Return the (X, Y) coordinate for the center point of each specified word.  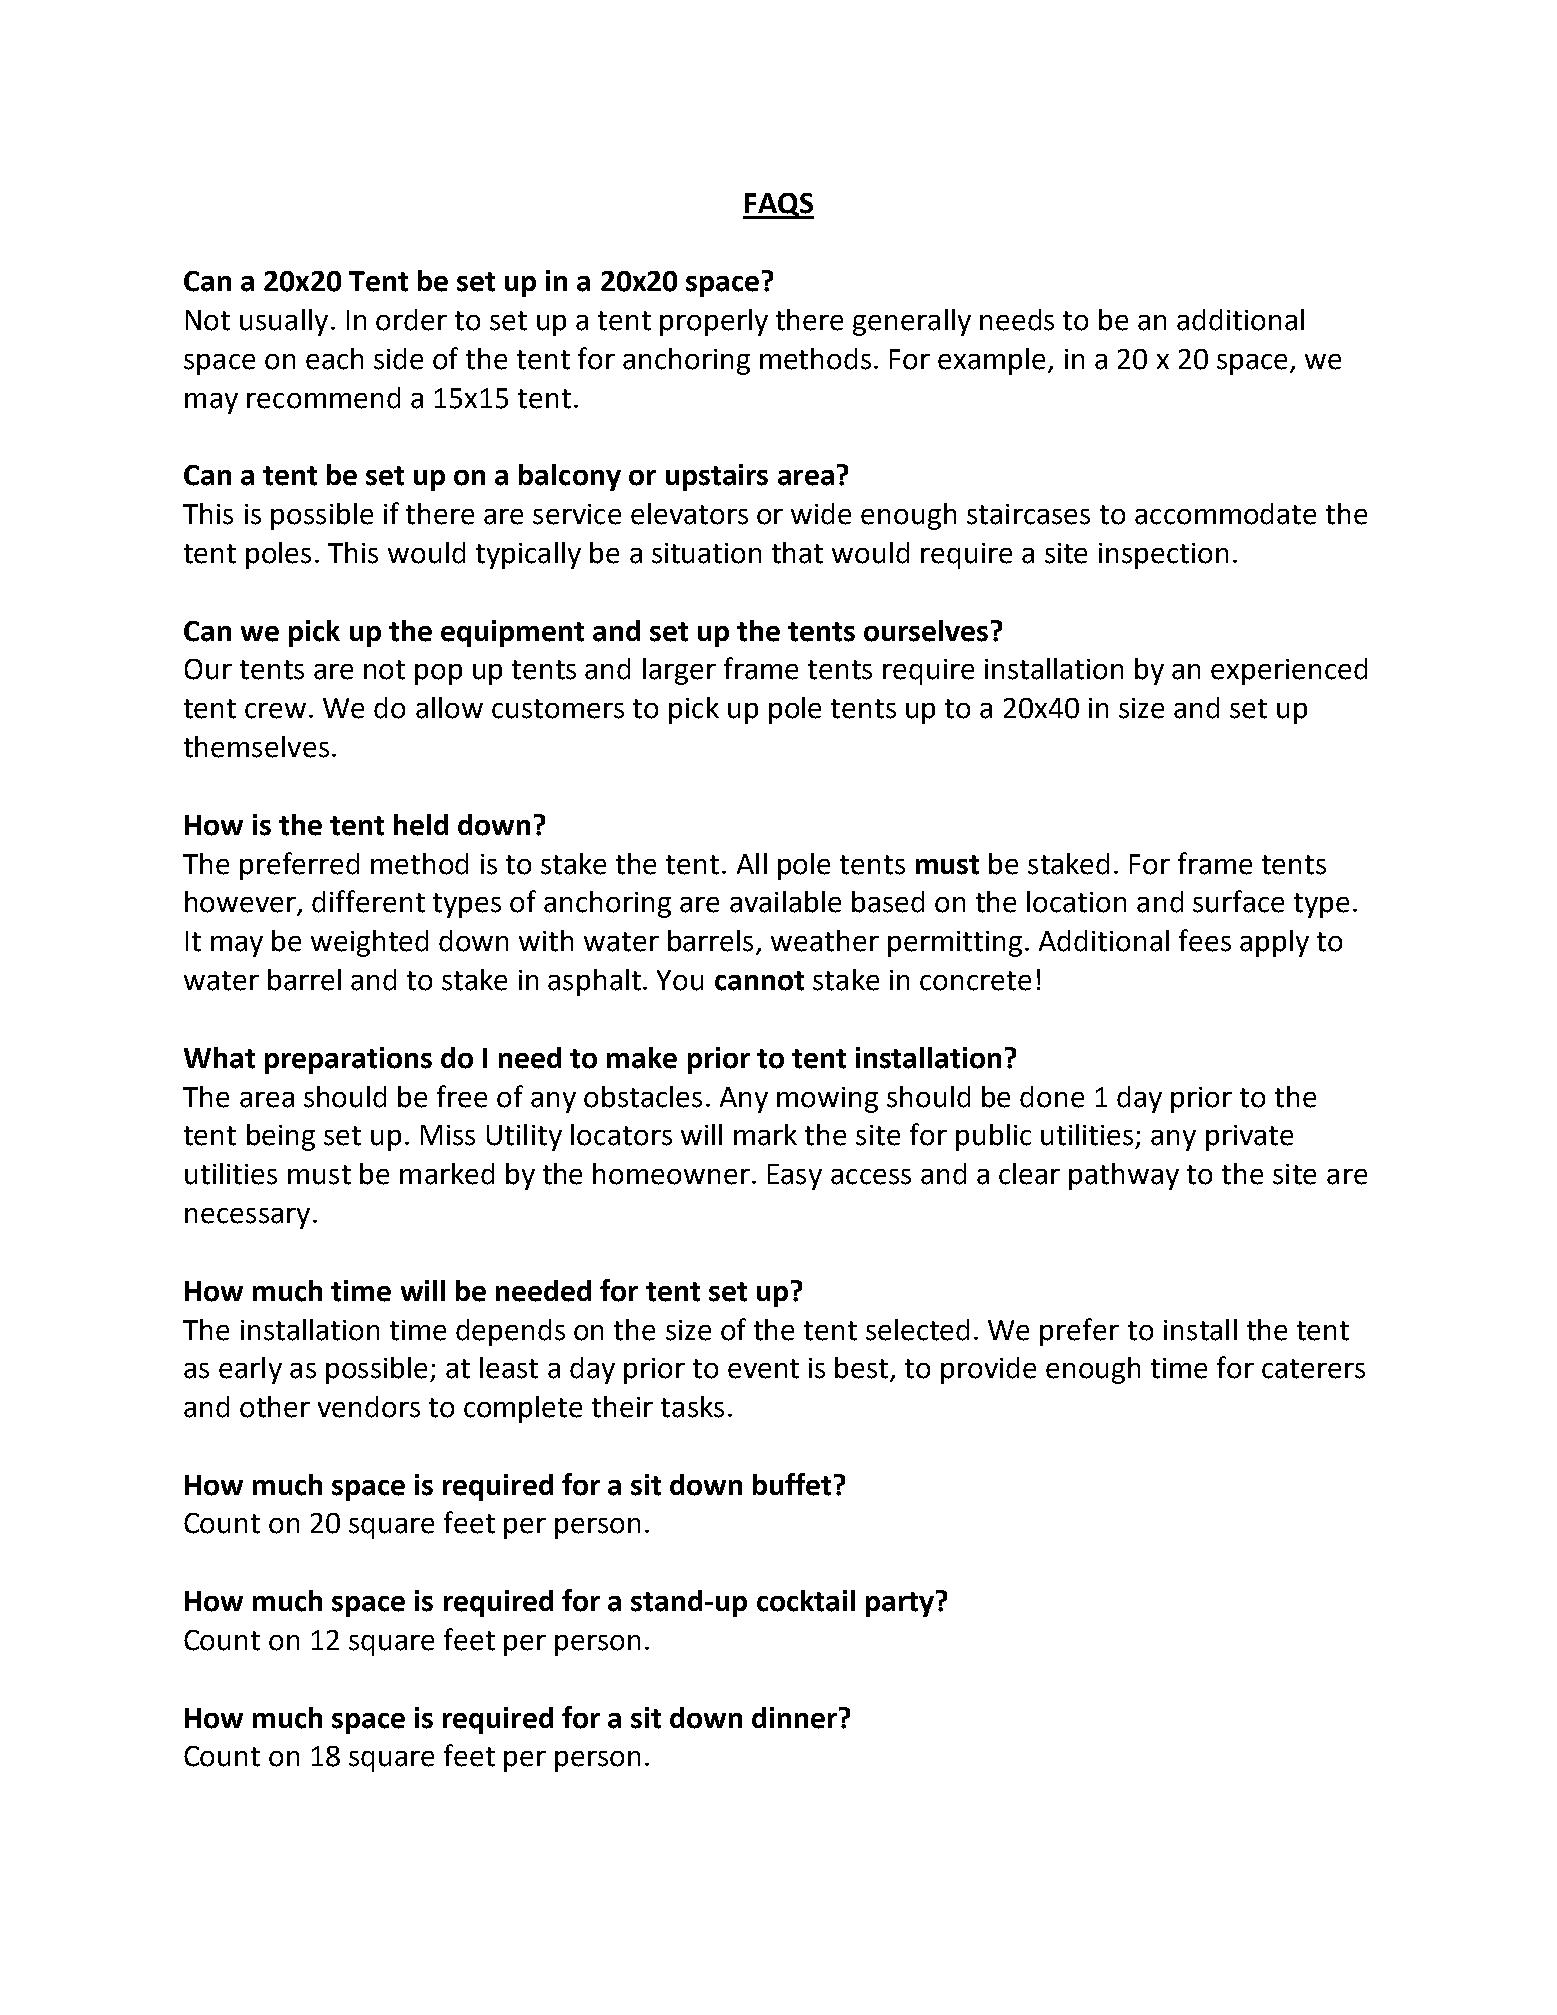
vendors (369, 1407)
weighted (369, 943)
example (991, 361)
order (411, 320)
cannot (759, 981)
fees (1205, 940)
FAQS (778, 206)
